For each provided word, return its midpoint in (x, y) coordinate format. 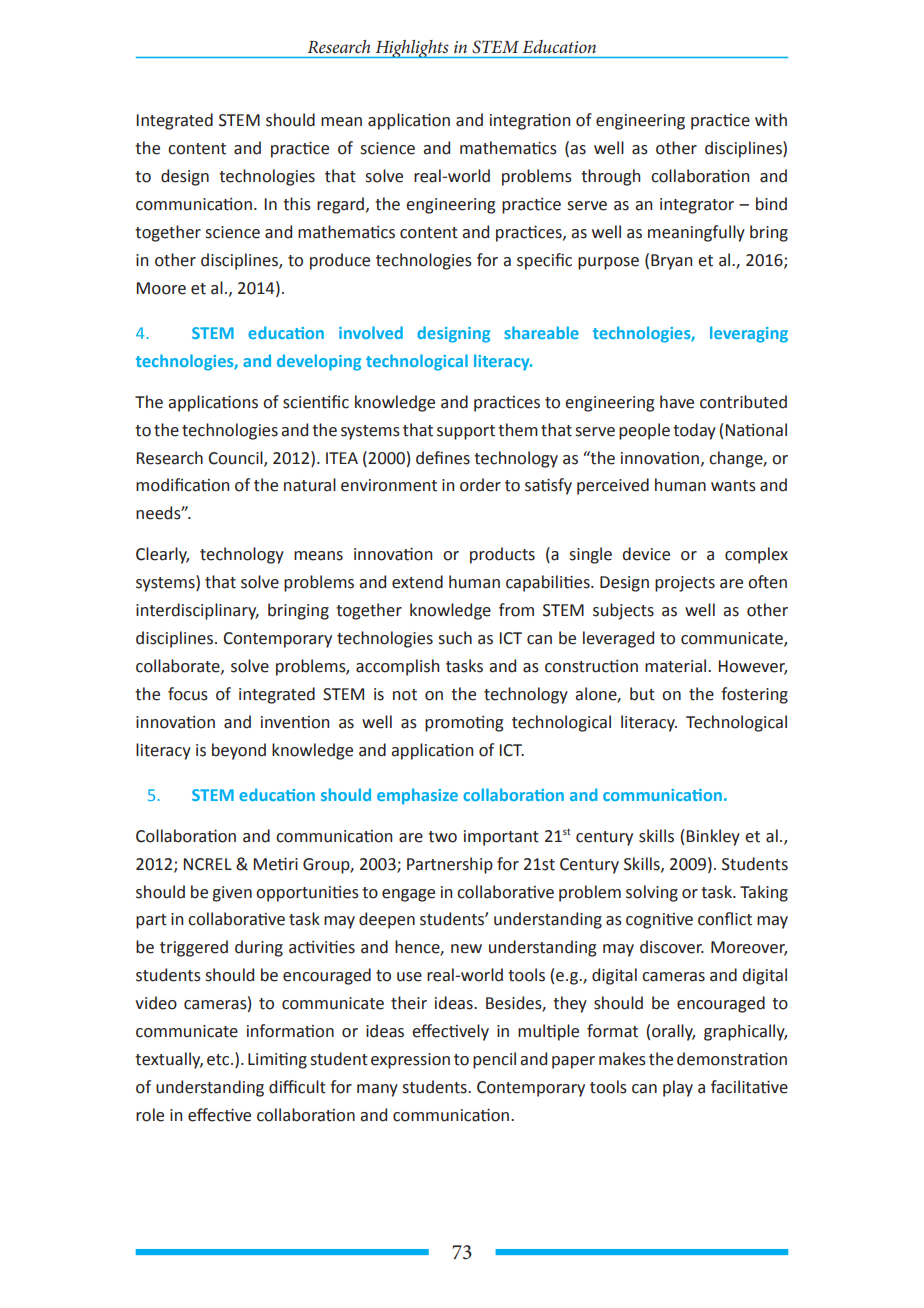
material (677, 666)
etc (219, 1060)
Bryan (671, 262)
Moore (161, 288)
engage (408, 895)
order (480, 485)
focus (188, 694)
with (771, 120)
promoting (464, 724)
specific (544, 261)
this (297, 204)
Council (236, 458)
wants (733, 486)
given (232, 894)
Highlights (412, 49)
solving (652, 893)
